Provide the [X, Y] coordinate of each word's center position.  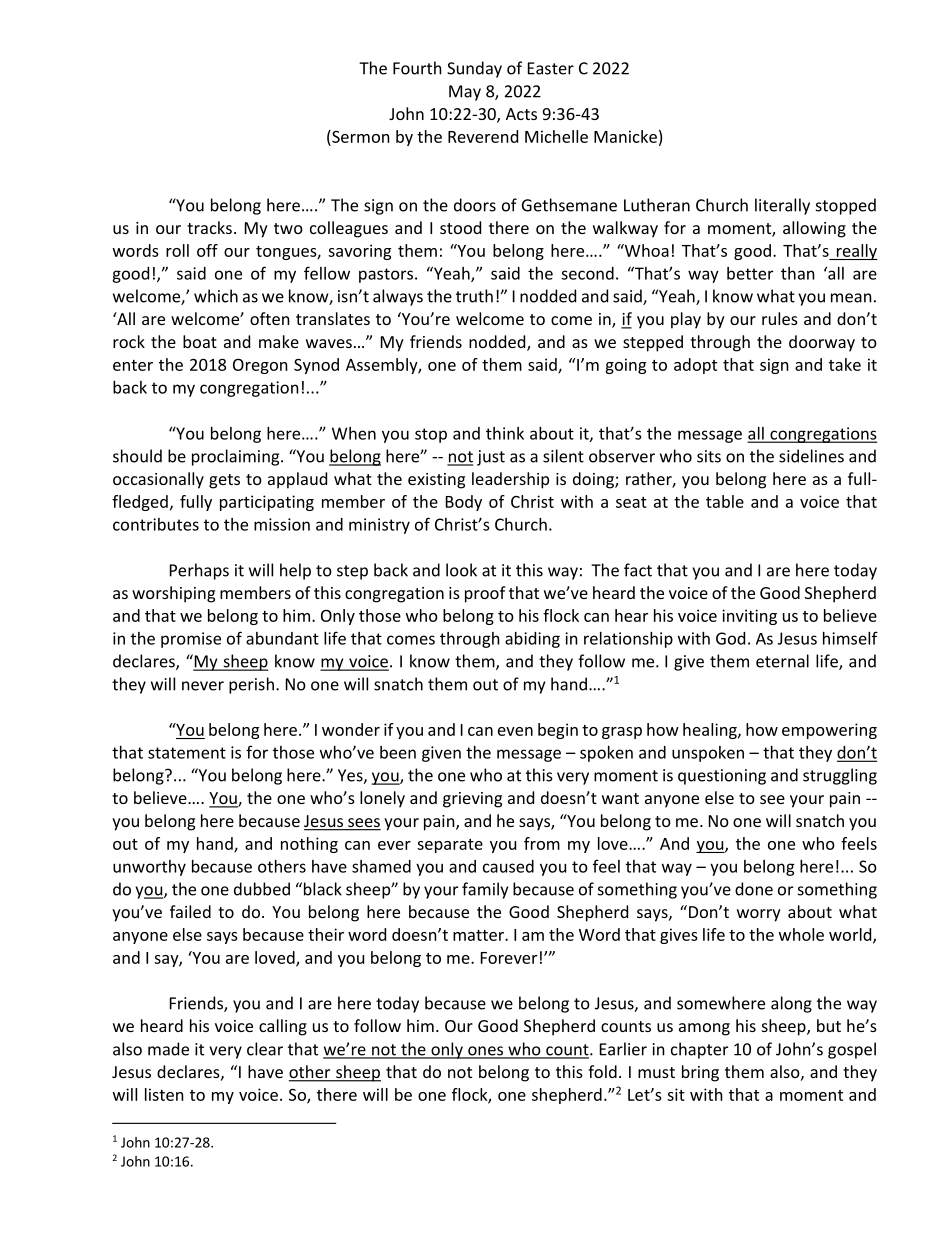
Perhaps [199, 571]
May [465, 93]
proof [485, 594]
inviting [749, 617]
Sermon [360, 136]
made [168, 1049]
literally [782, 206]
